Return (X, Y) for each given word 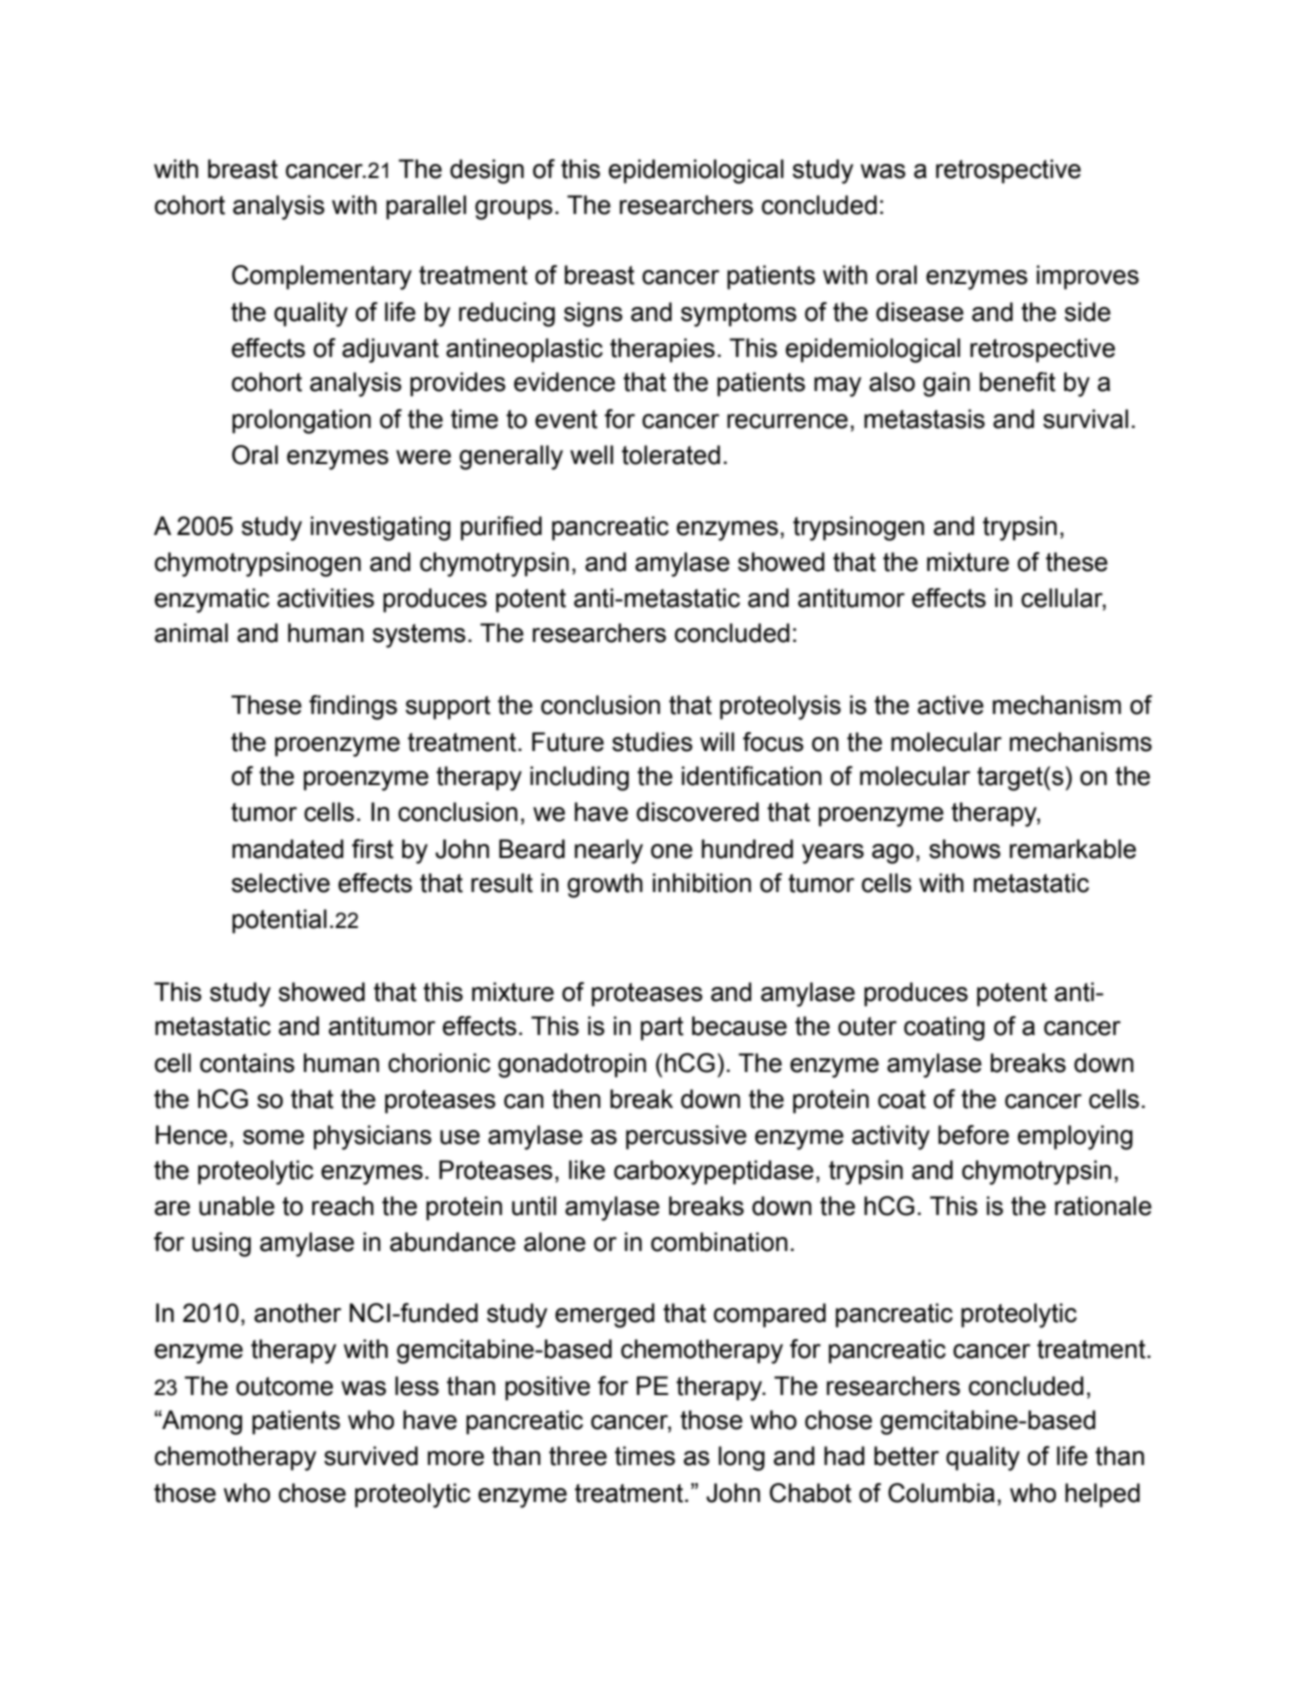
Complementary (322, 277)
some (273, 1137)
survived (371, 1456)
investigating (381, 528)
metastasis (924, 419)
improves (1088, 277)
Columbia (941, 1493)
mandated (288, 849)
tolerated (671, 455)
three (578, 1456)
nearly (609, 851)
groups (514, 210)
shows (965, 849)
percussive (686, 1137)
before (973, 1135)
